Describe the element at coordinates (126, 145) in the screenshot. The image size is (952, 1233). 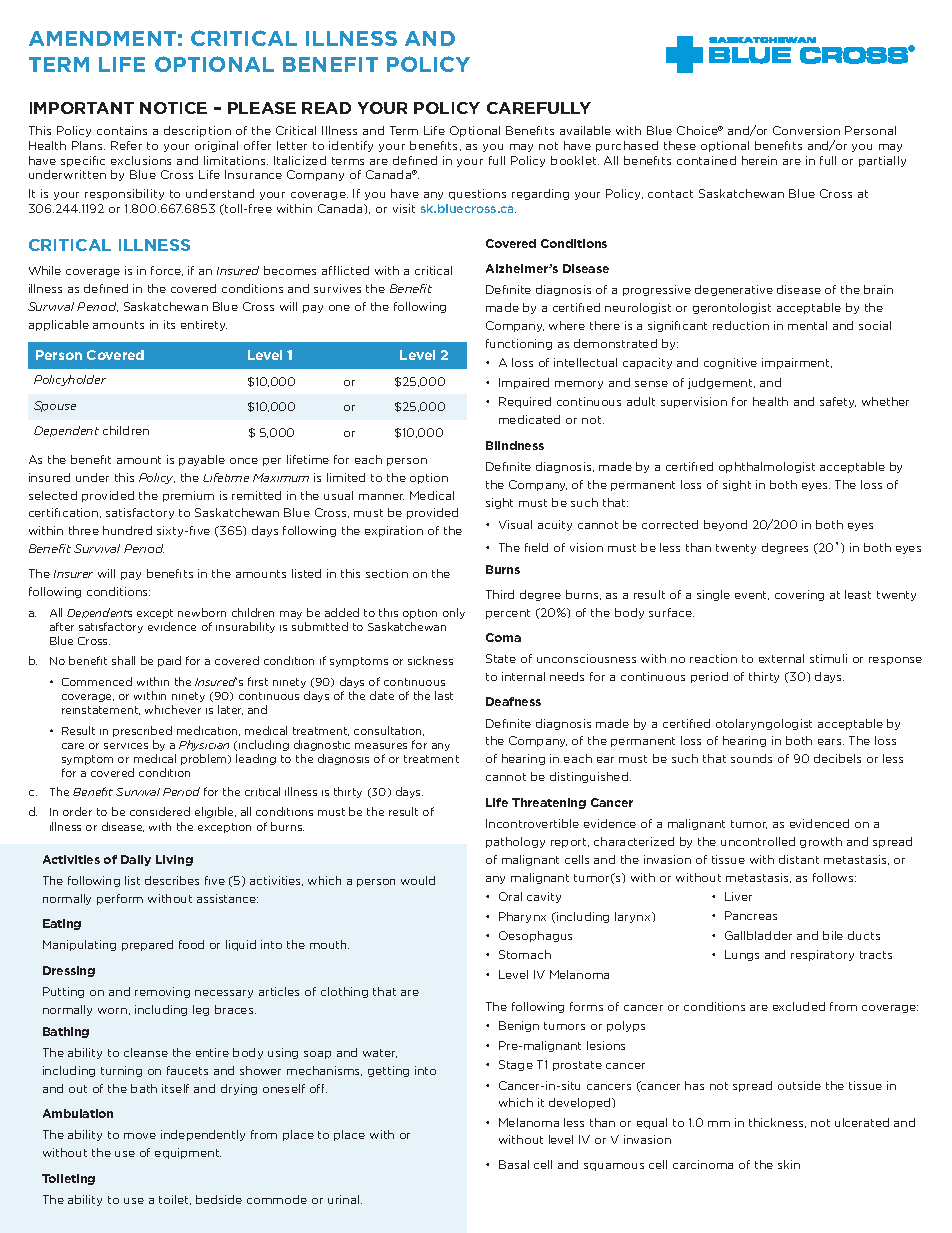
I see `Refer` at that location.
